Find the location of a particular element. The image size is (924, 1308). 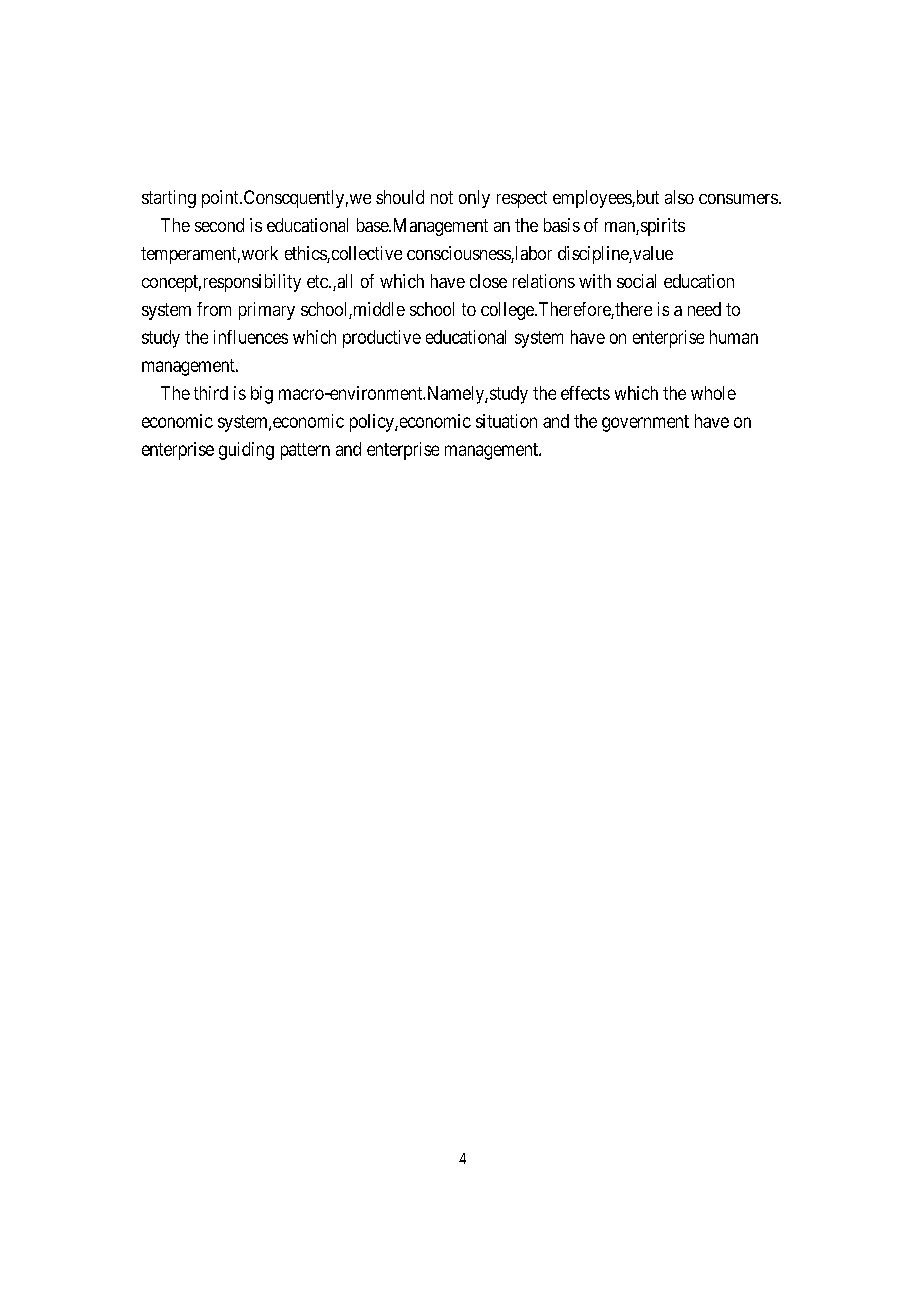

influences is located at coordinates (251, 337).
